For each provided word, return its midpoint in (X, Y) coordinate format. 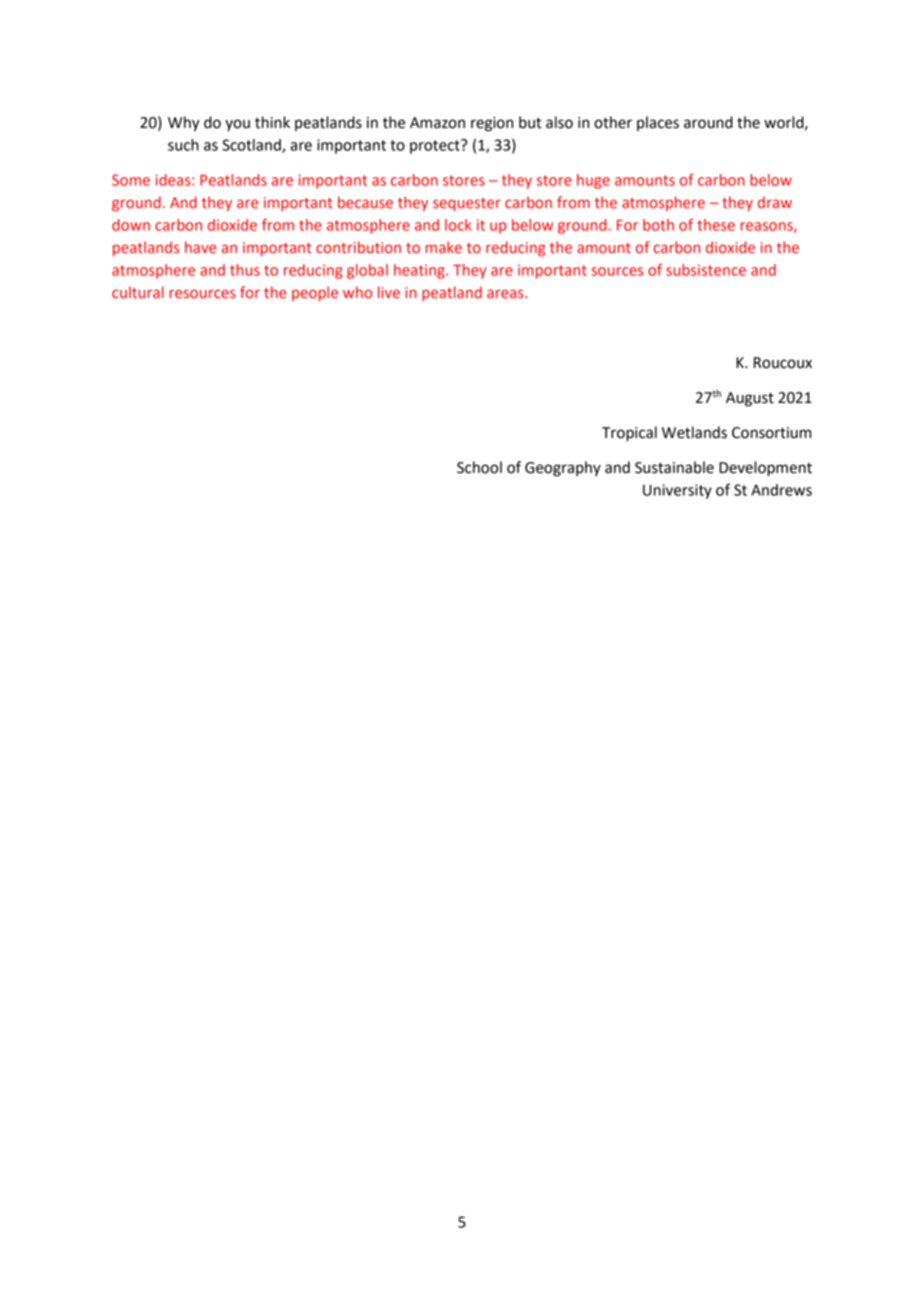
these (716, 225)
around (708, 122)
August (750, 399)
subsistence (706, 270)
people (315, 293)
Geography (563, 469)
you (237, 125)
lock (458, 225)
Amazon (437, 123)
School (479, 467)
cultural (138, 292)
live (389, 292)
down (131, 225)
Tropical (629, 434)
